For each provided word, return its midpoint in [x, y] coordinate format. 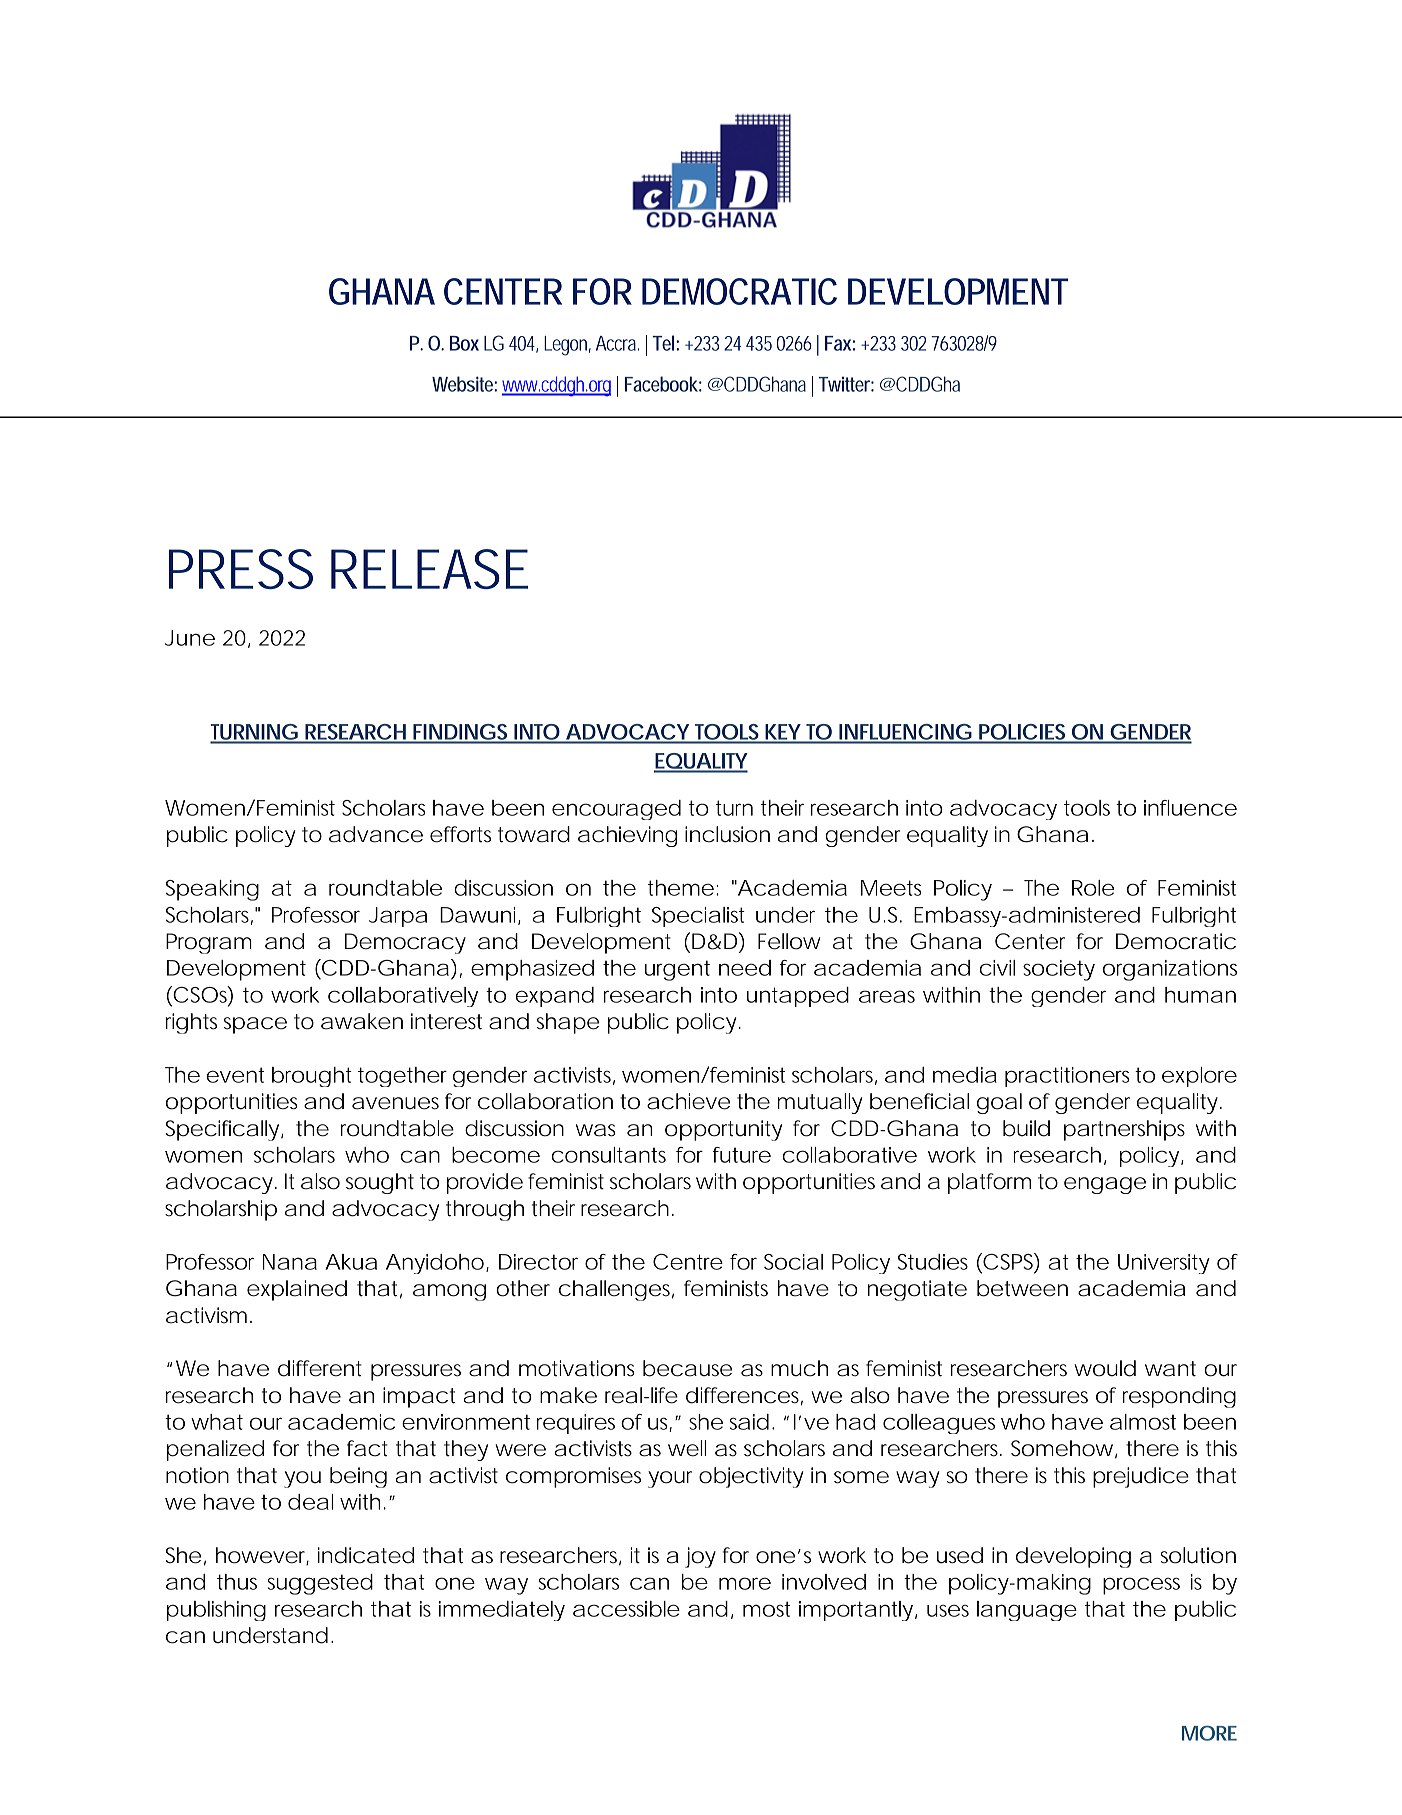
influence [1190, 808]
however [262, 1556]
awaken [362, 1021]
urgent [677, 970]
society [1059, 970]
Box [464, 343]
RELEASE [429, 569]
